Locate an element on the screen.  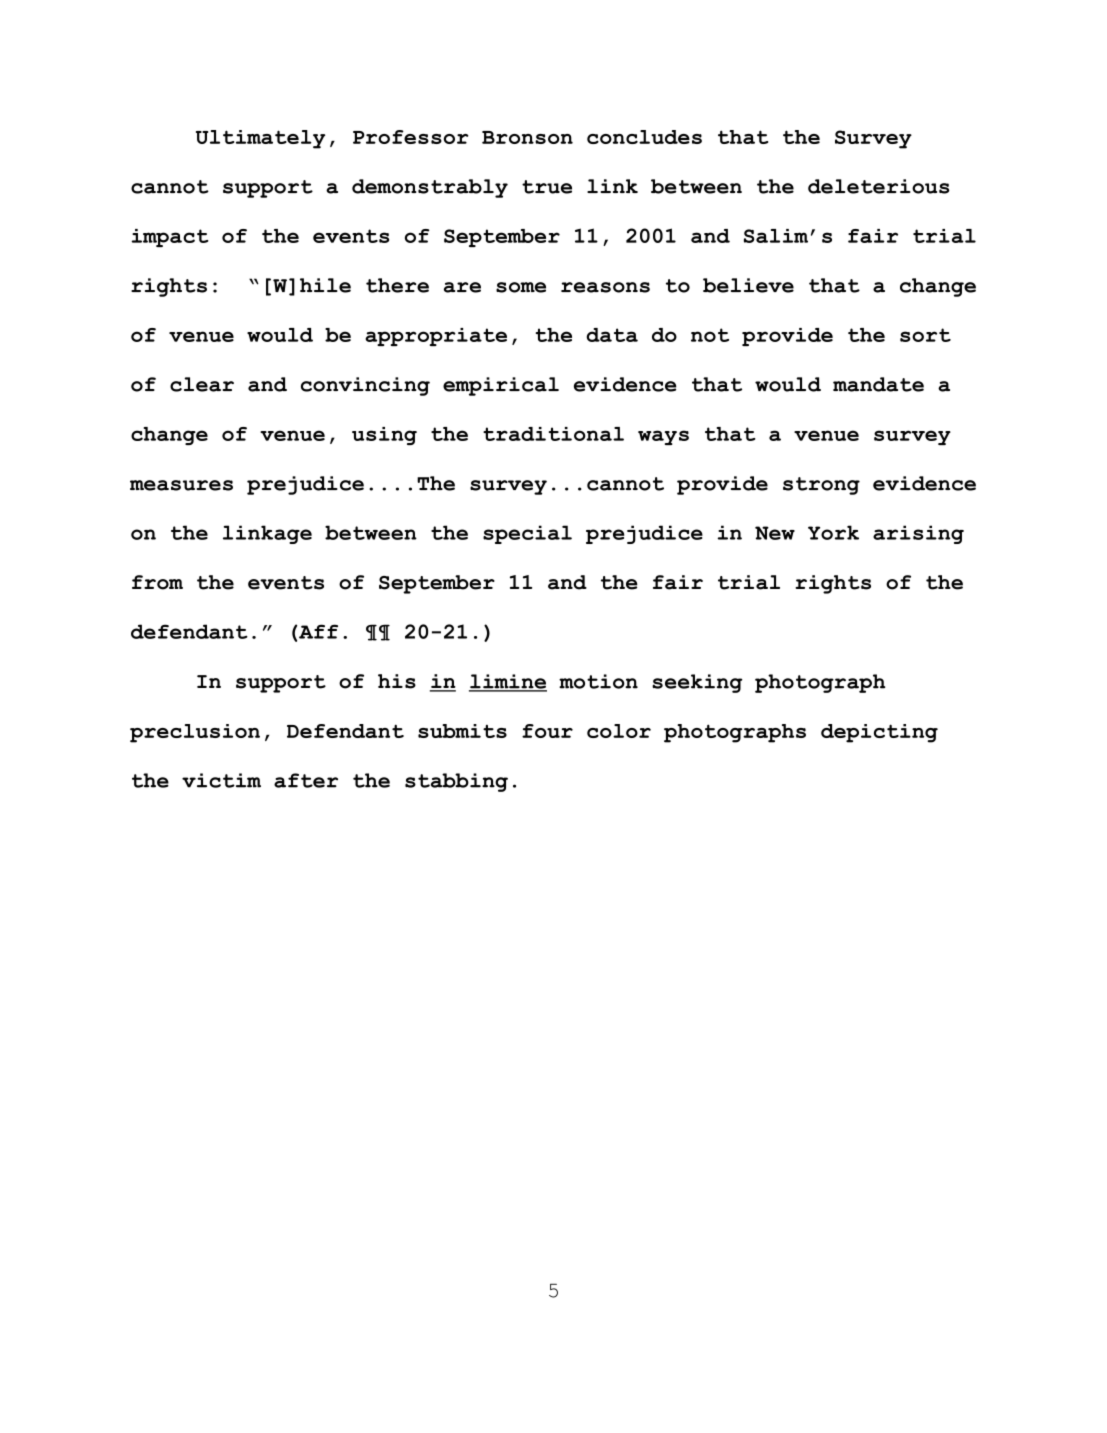
motion is located at coordinates (598, 681).
